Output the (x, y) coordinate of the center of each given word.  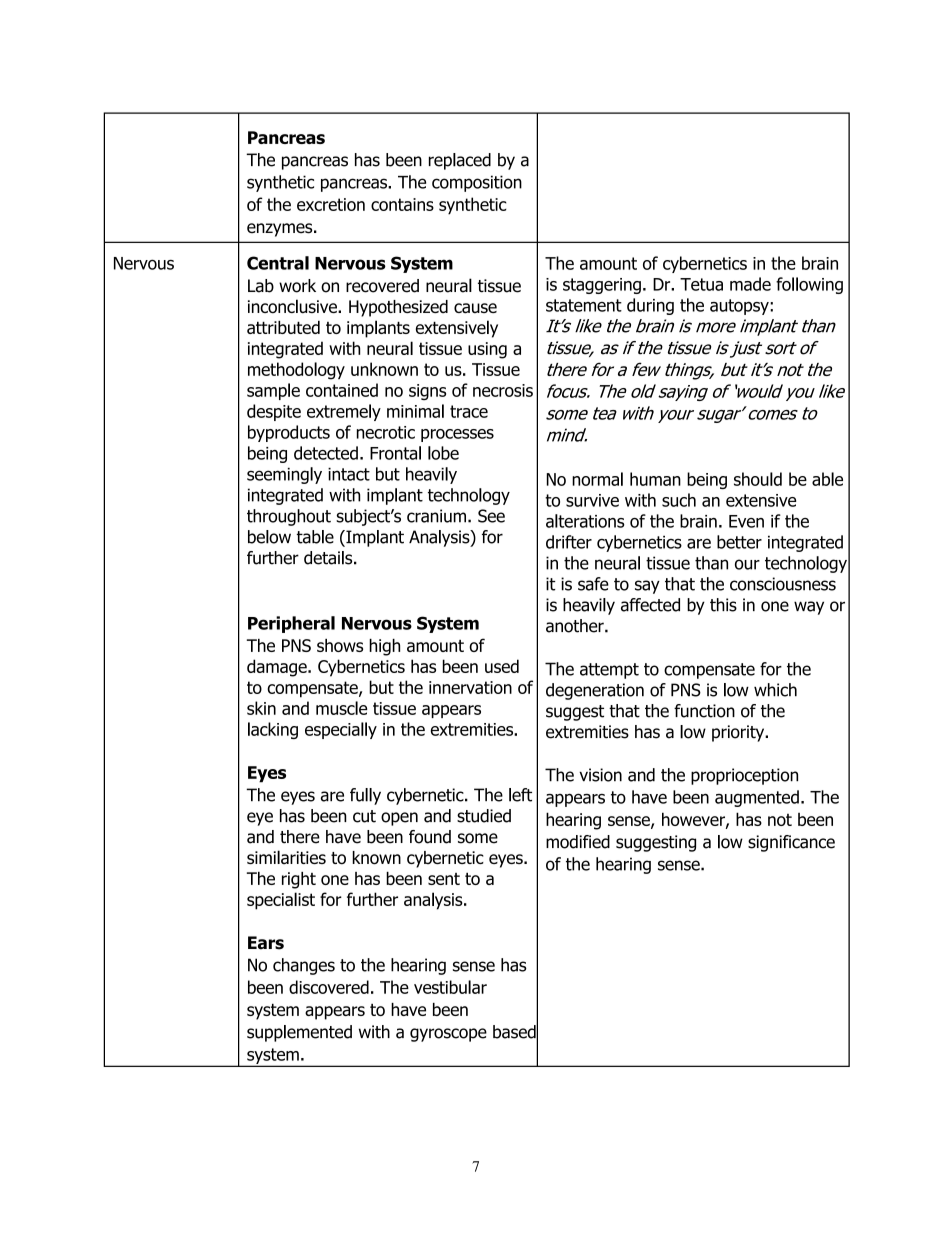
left (520, 795)
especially (341, 730)
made (750, 284)
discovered (329, 987)
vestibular (450, 987)
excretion (331, 204)
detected (326, 453)
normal (597, 479)
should (758, 479)
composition (477, 183)
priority (739, 733)
